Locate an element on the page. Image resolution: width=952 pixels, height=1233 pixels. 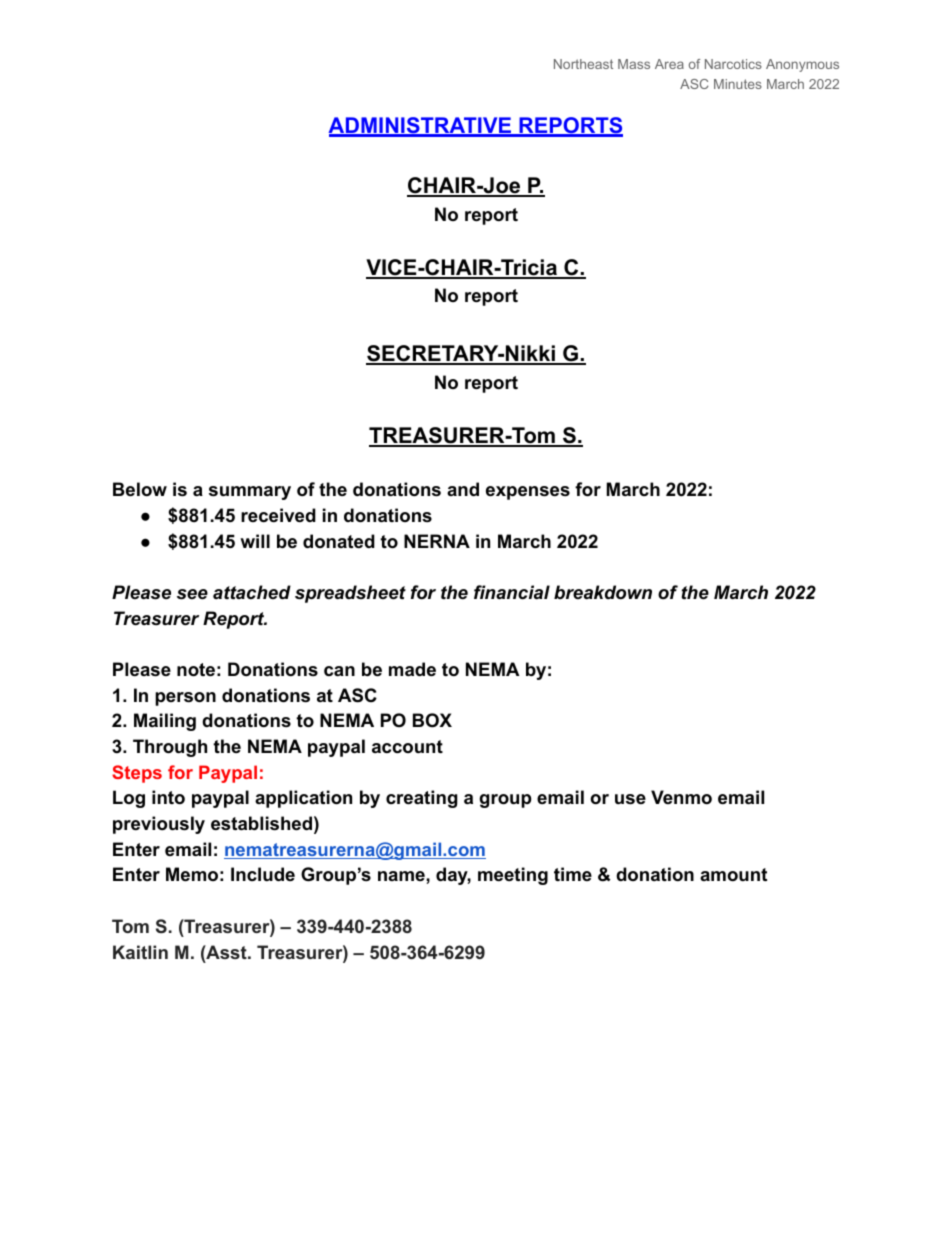
BOX is located at coordinates (432, 720).
